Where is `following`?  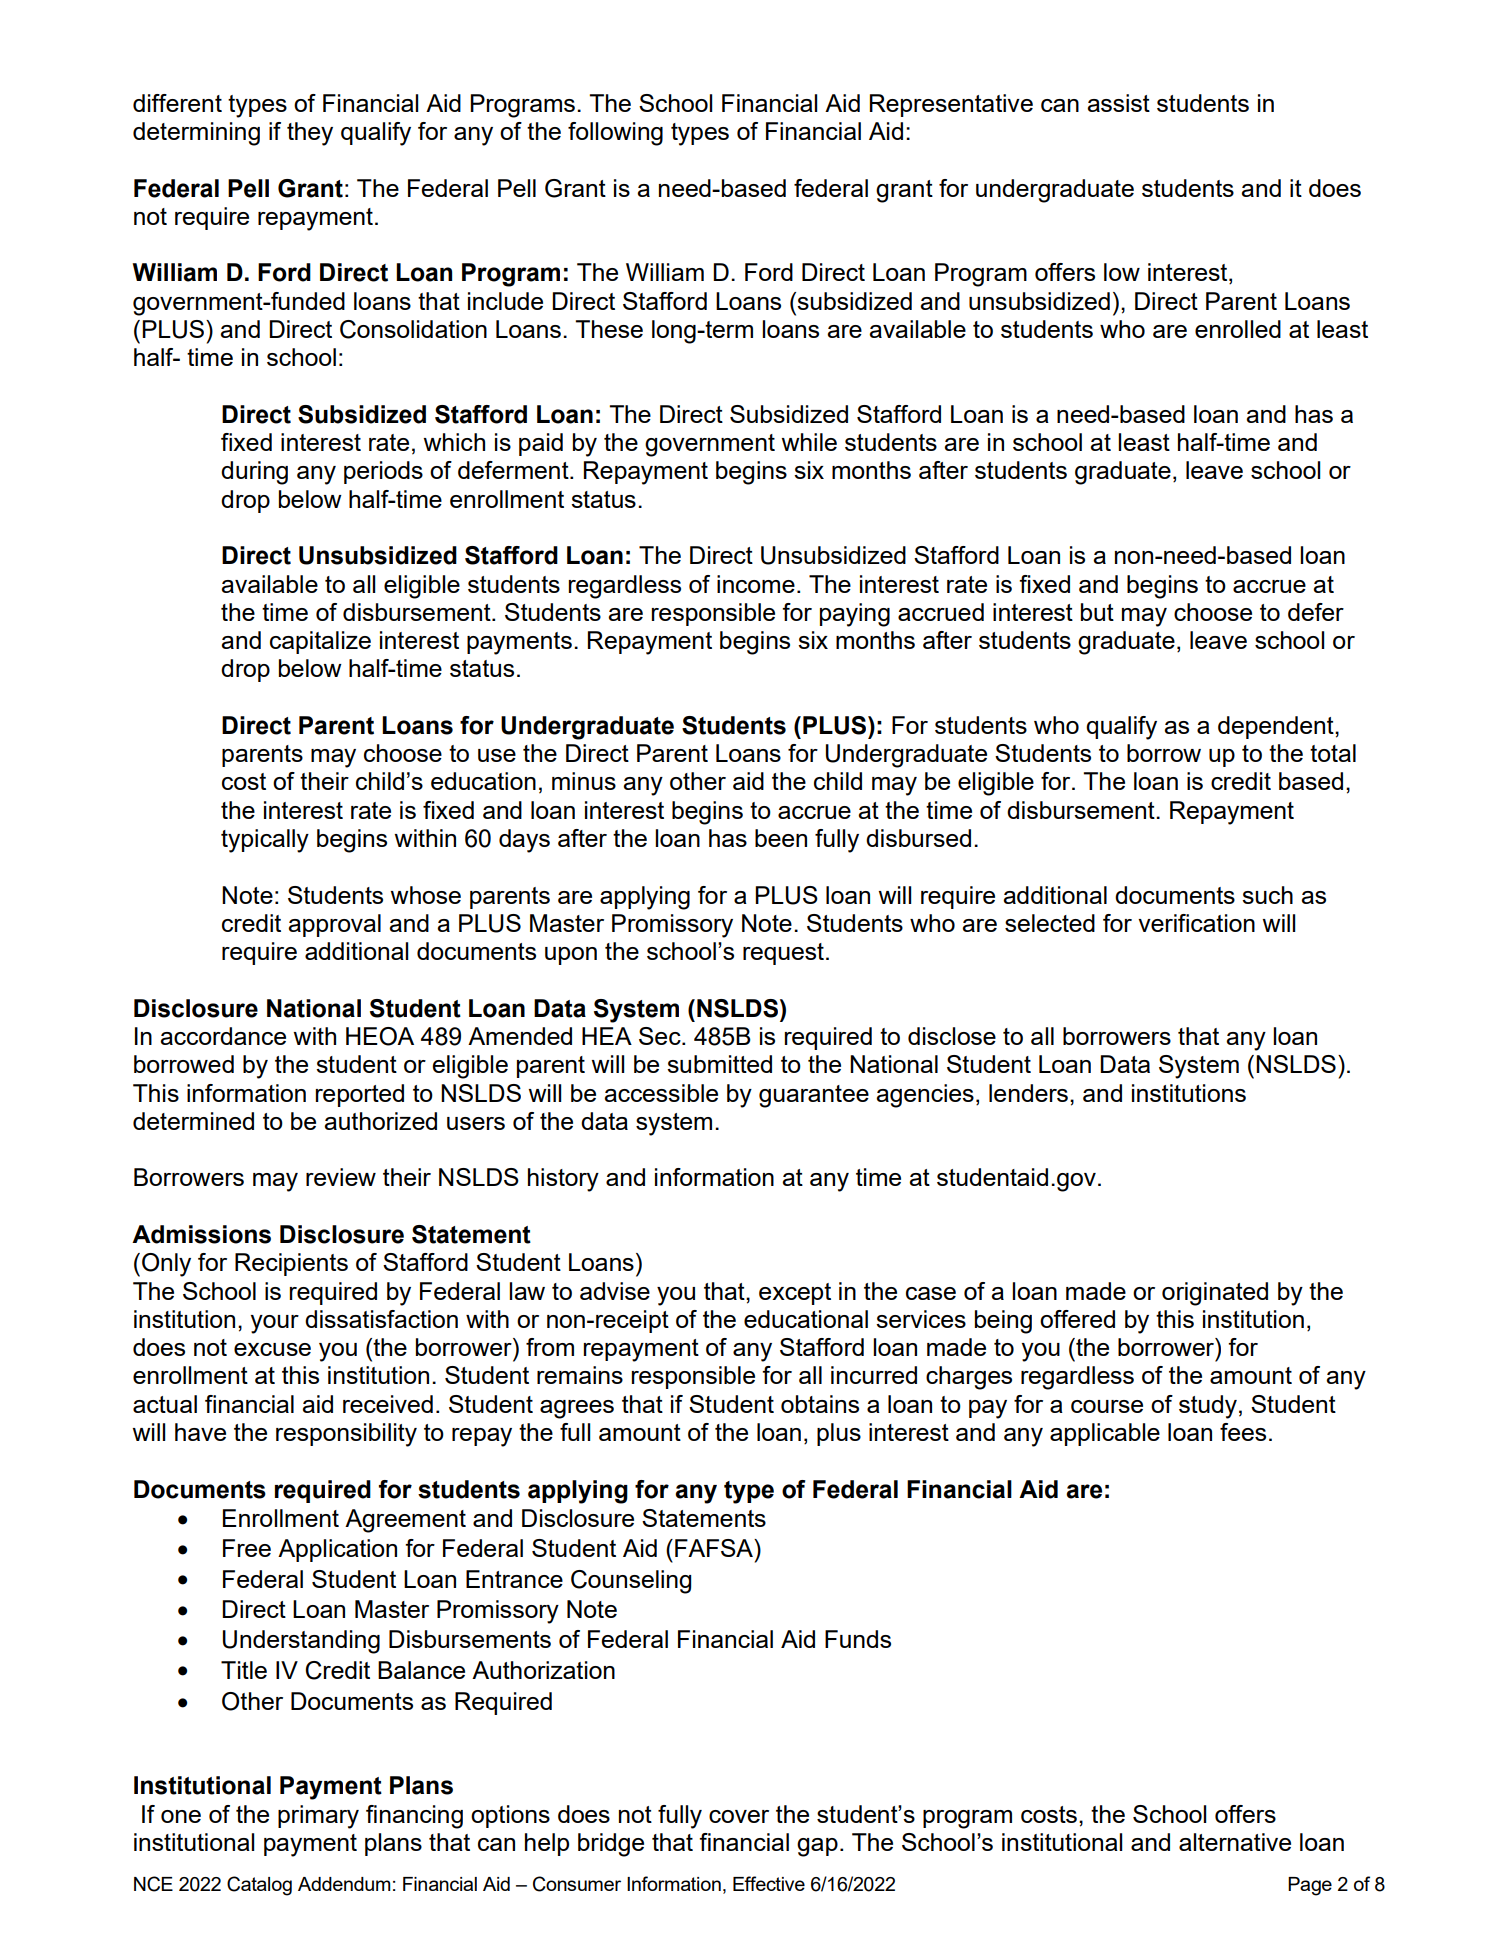
following is located at coordinates (615, 134).
